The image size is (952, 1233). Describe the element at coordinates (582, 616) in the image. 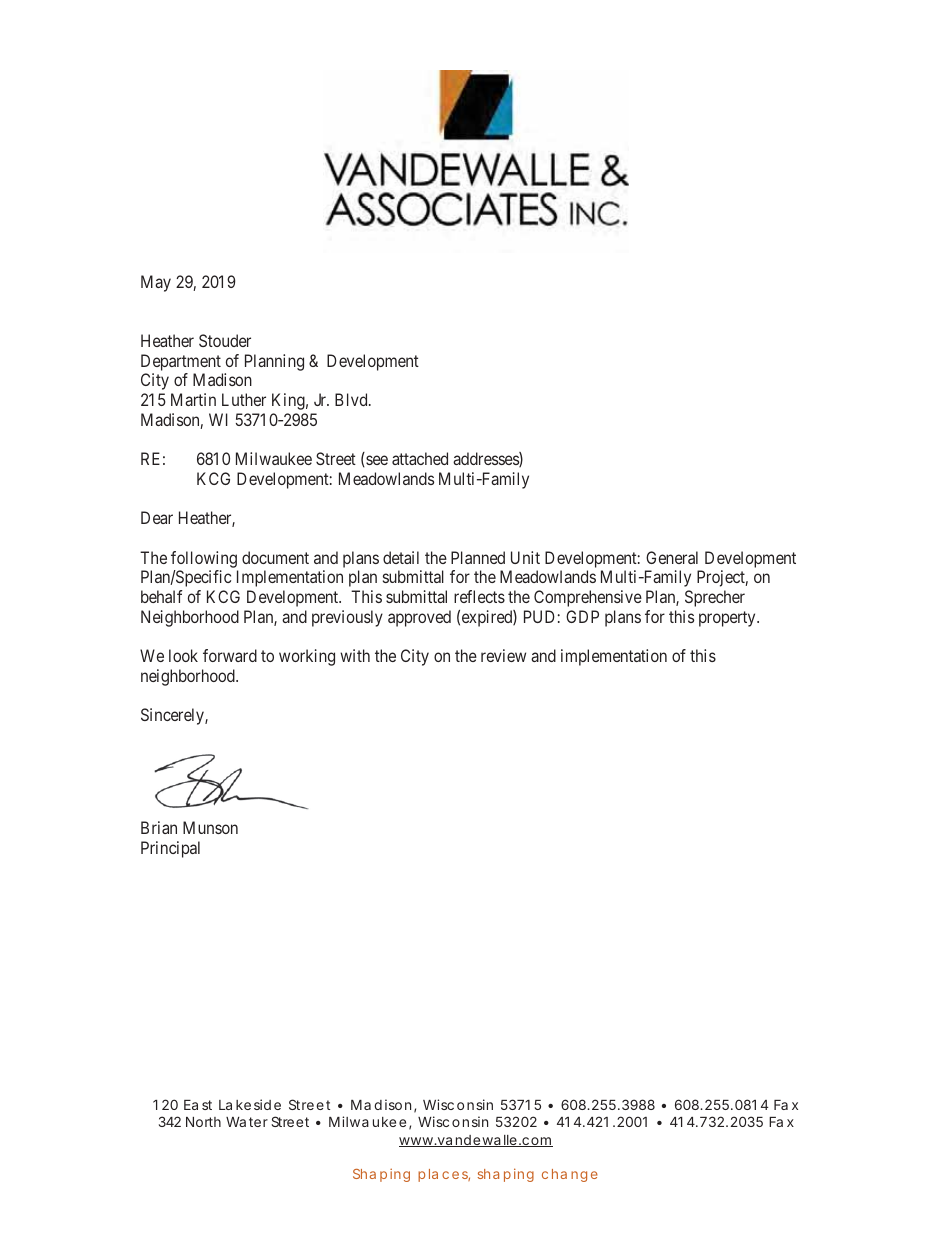

I see `GDP` at that location.
